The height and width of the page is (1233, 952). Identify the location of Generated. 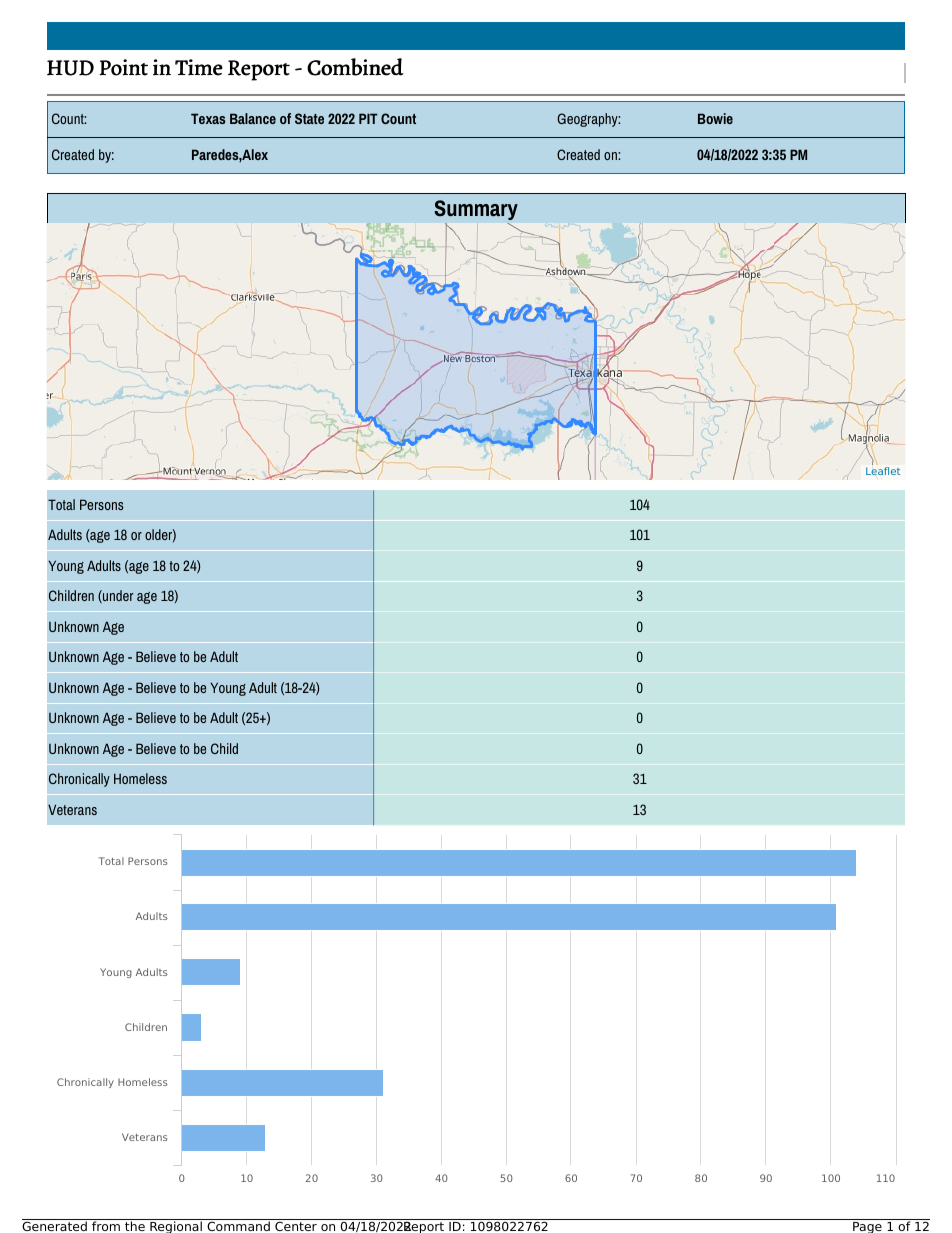
(55, 1225).
